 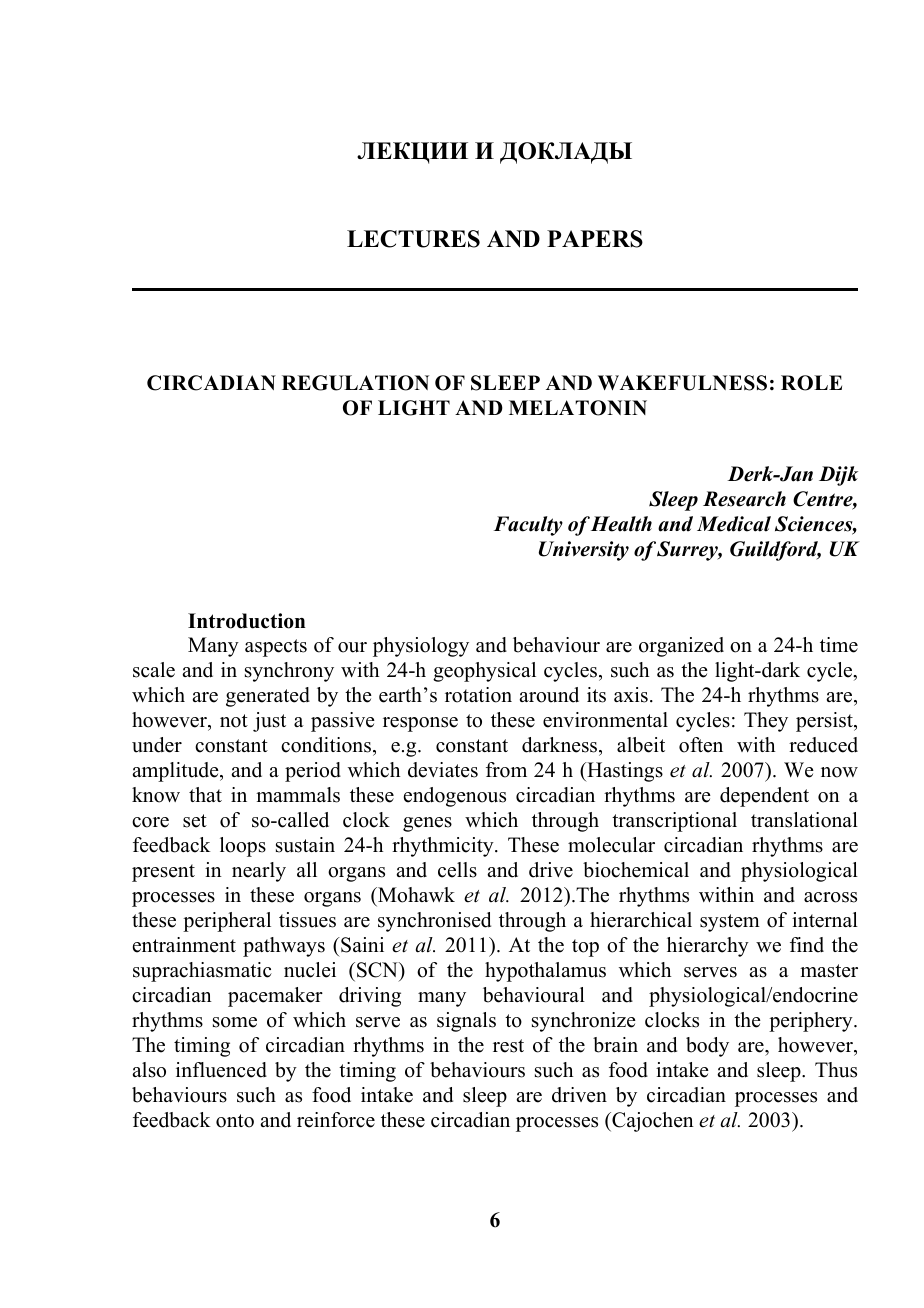 I want to click on LECTURES, so click(x=413, y=239).
